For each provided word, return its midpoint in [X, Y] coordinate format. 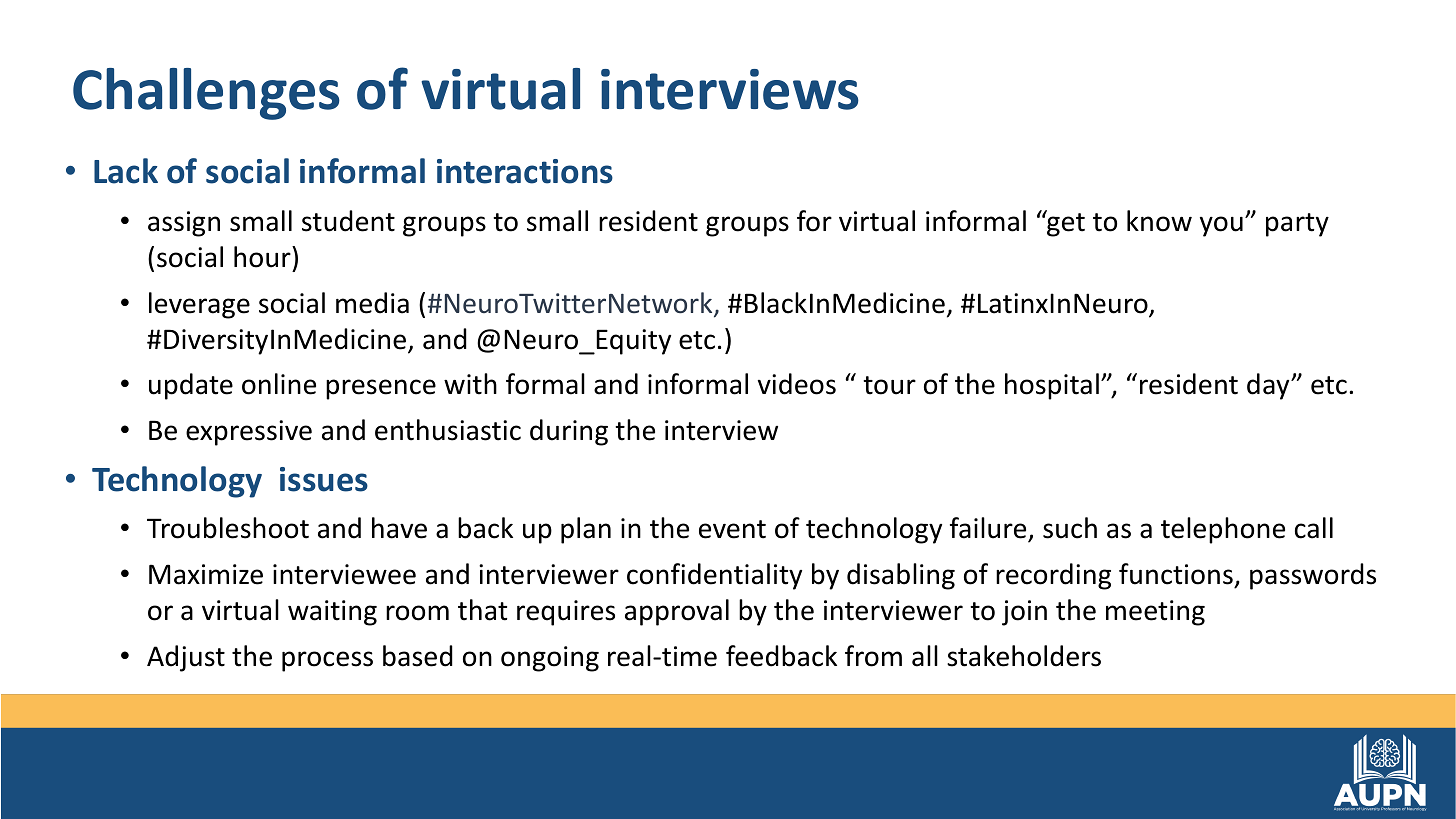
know [1159, 221]
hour [263, 257]
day [1269, 386]
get [1065, 224]
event [732, 529]
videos [797, 384]
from [873, 656]
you [1221, 226]
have [399, 528]
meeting [1155, 613]
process [327, 661]
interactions [525, 171]
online [279, 384]
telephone [1223, 530]
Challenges [206, 94]
